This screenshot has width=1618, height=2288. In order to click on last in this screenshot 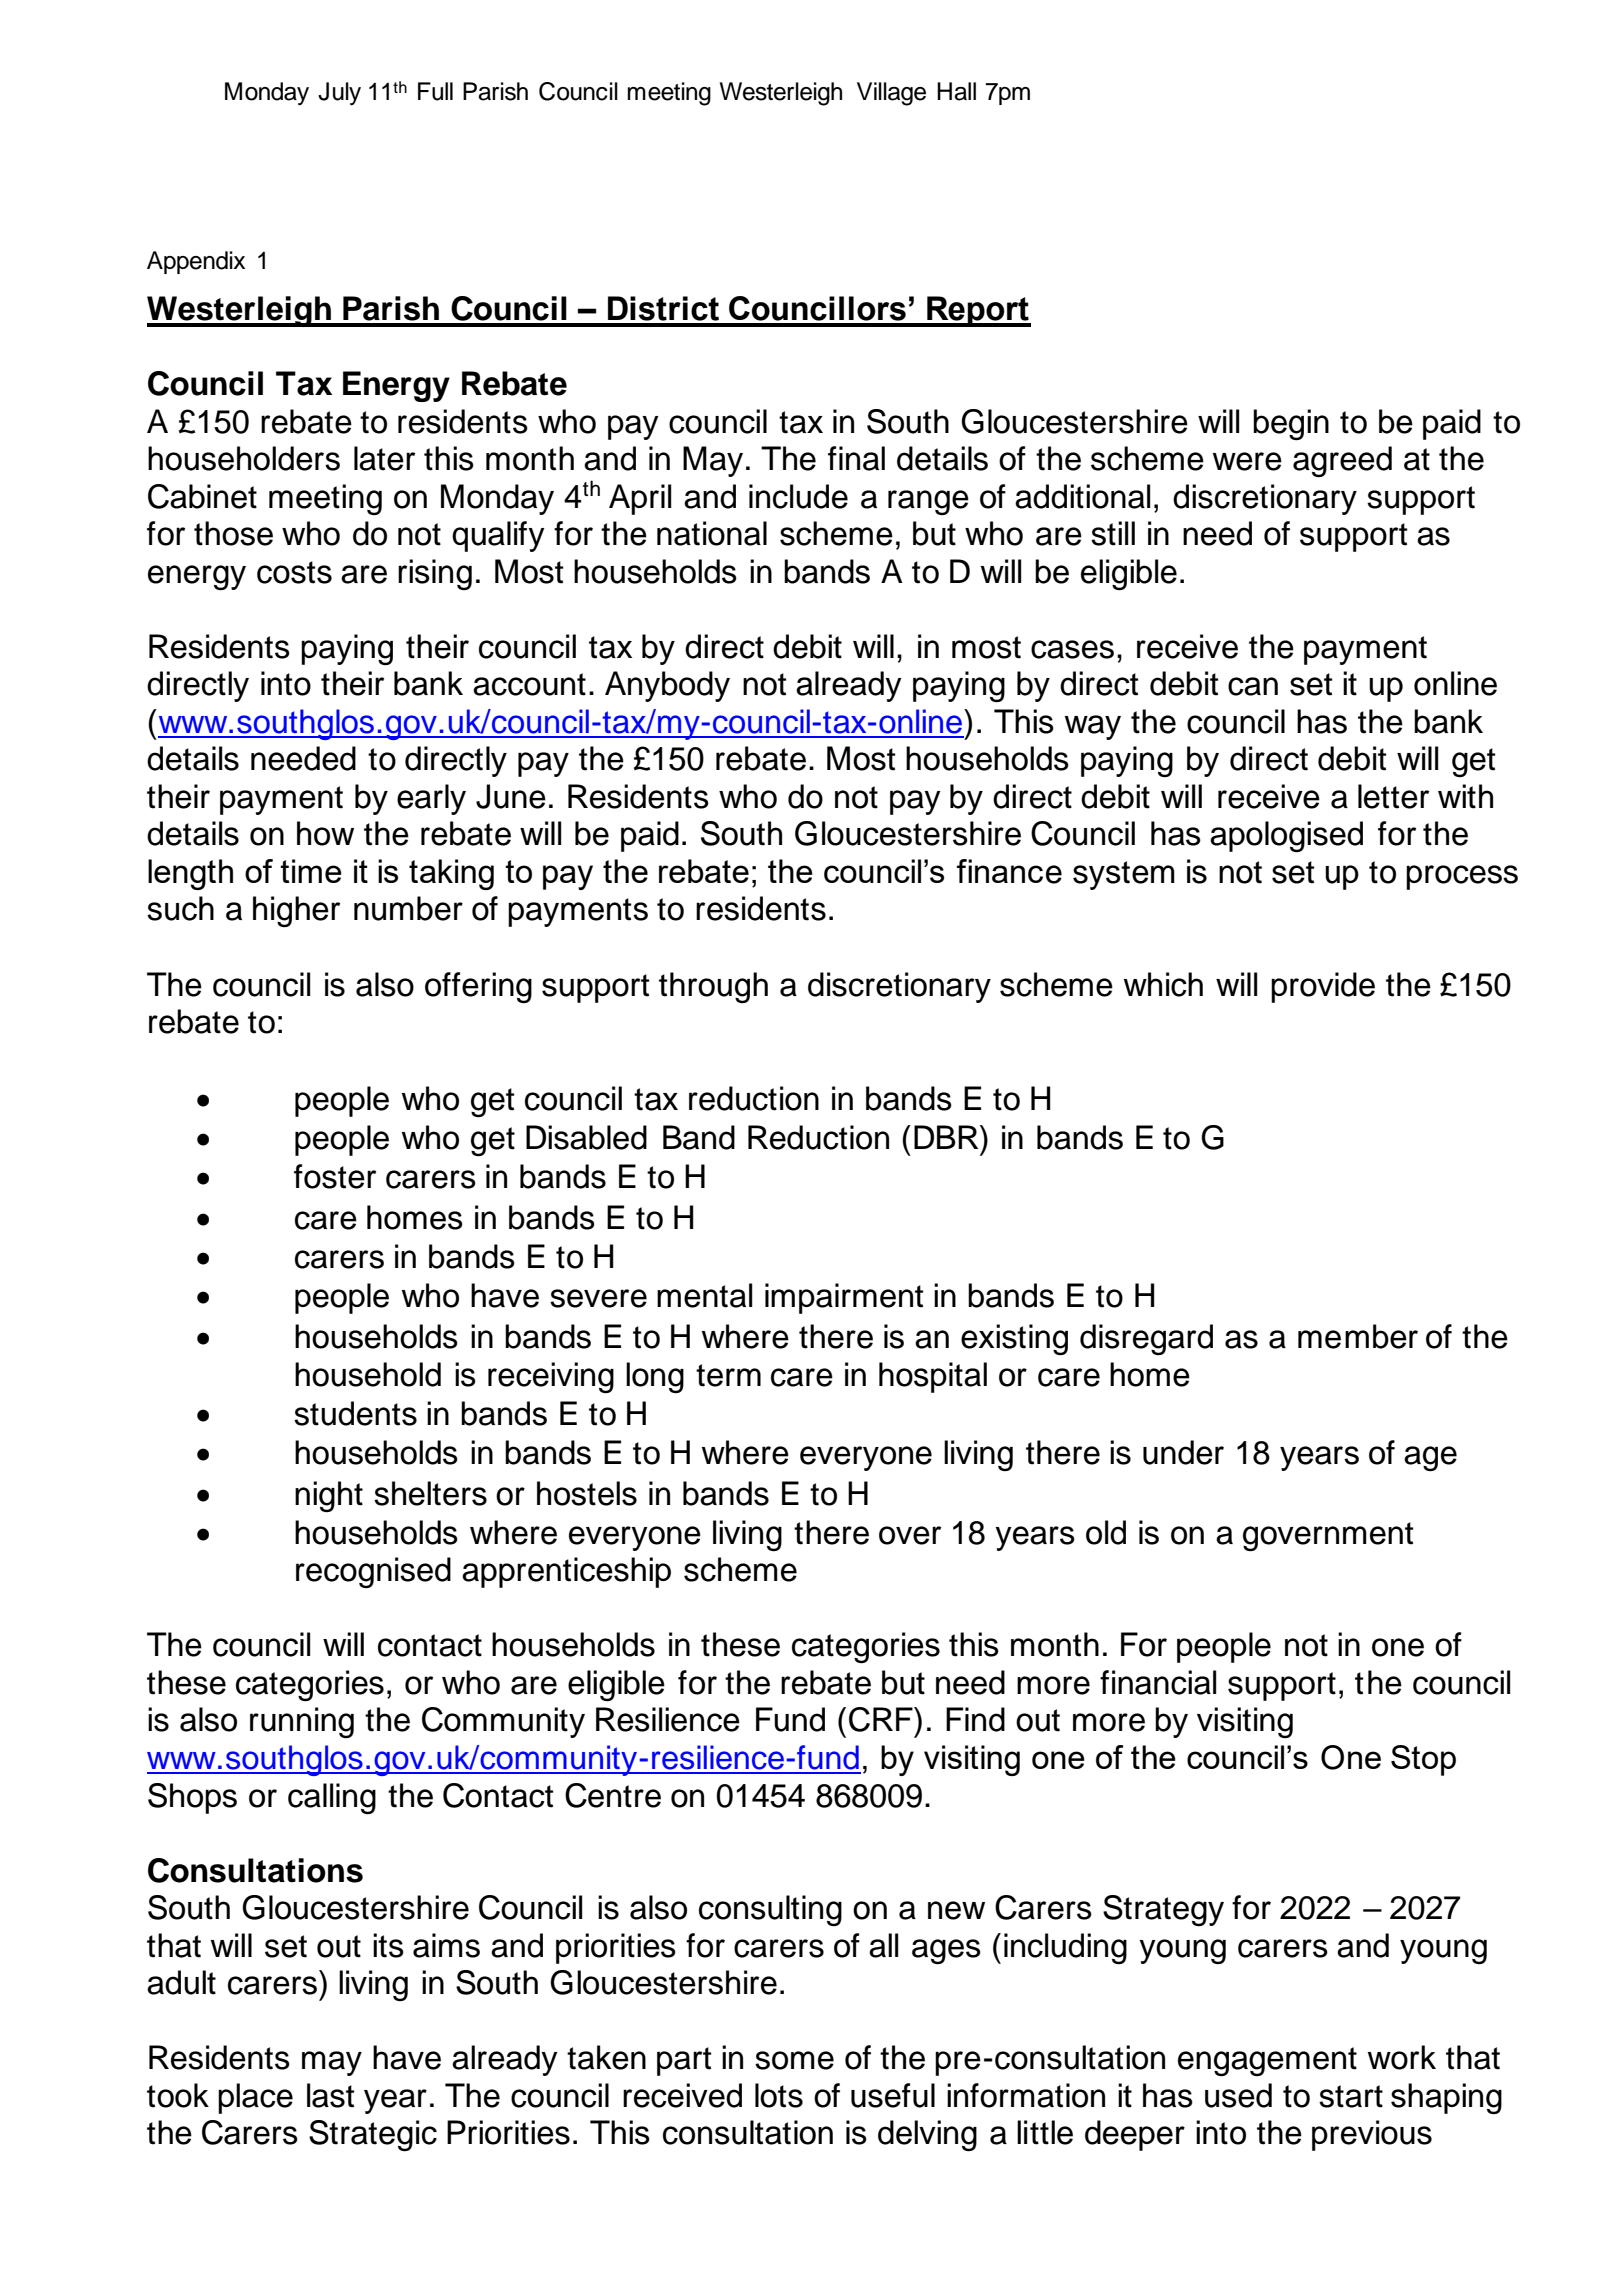, I will do `click(330, 2095)`.
